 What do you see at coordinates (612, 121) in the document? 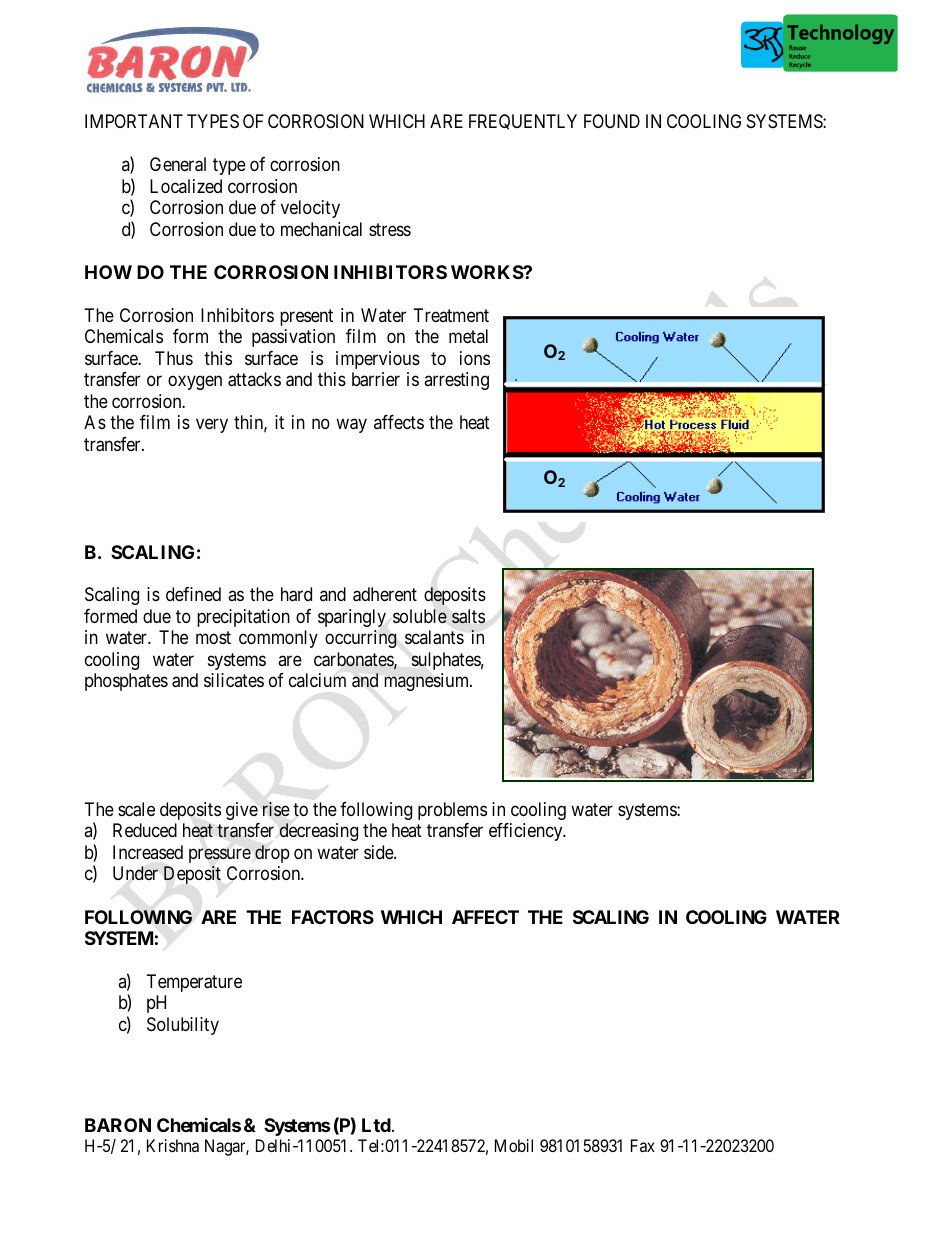
I see `FOUND` at bounding box center [612, 121].
